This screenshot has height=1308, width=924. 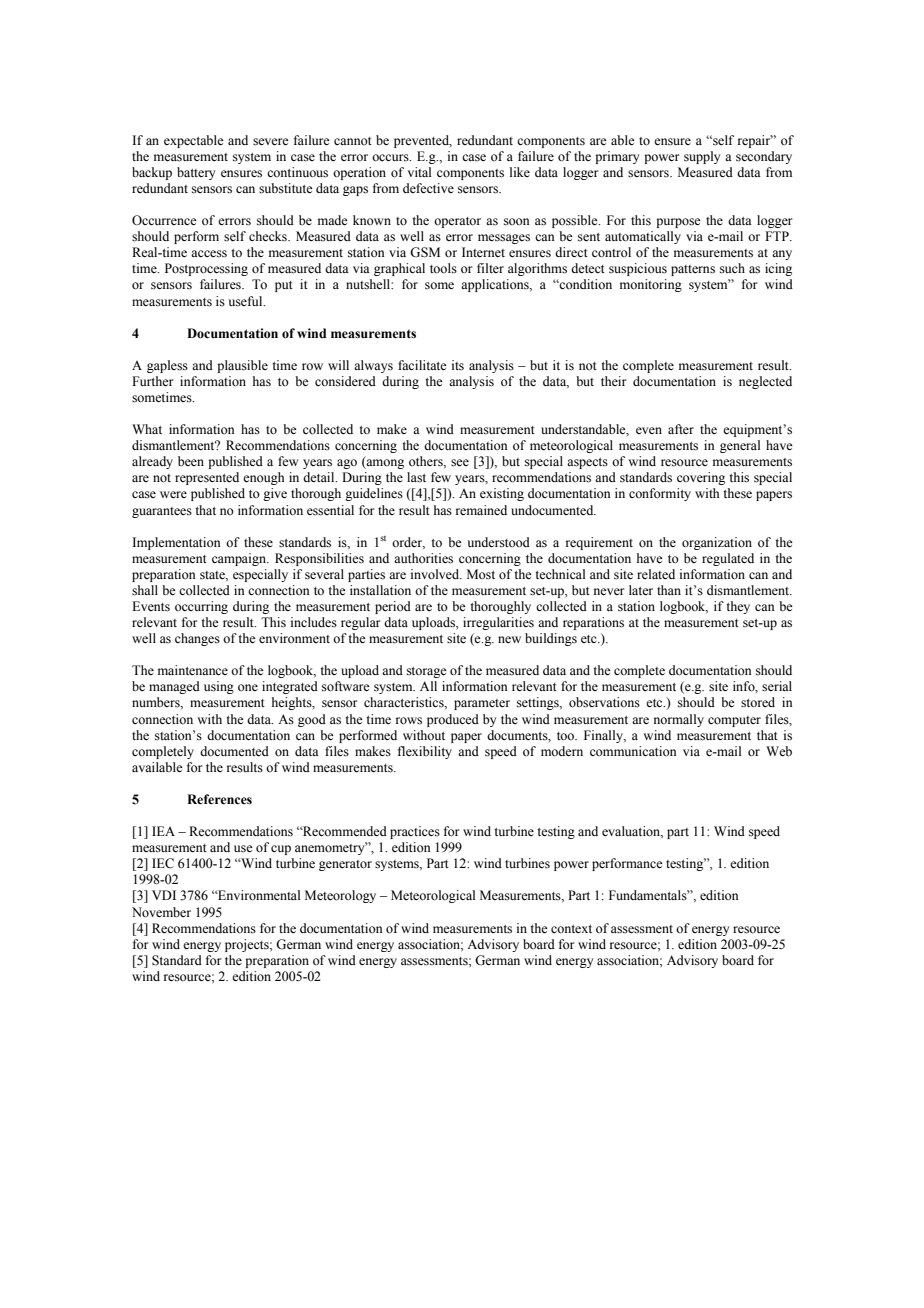 I want to click on battery, so click(x=196, y=173).
